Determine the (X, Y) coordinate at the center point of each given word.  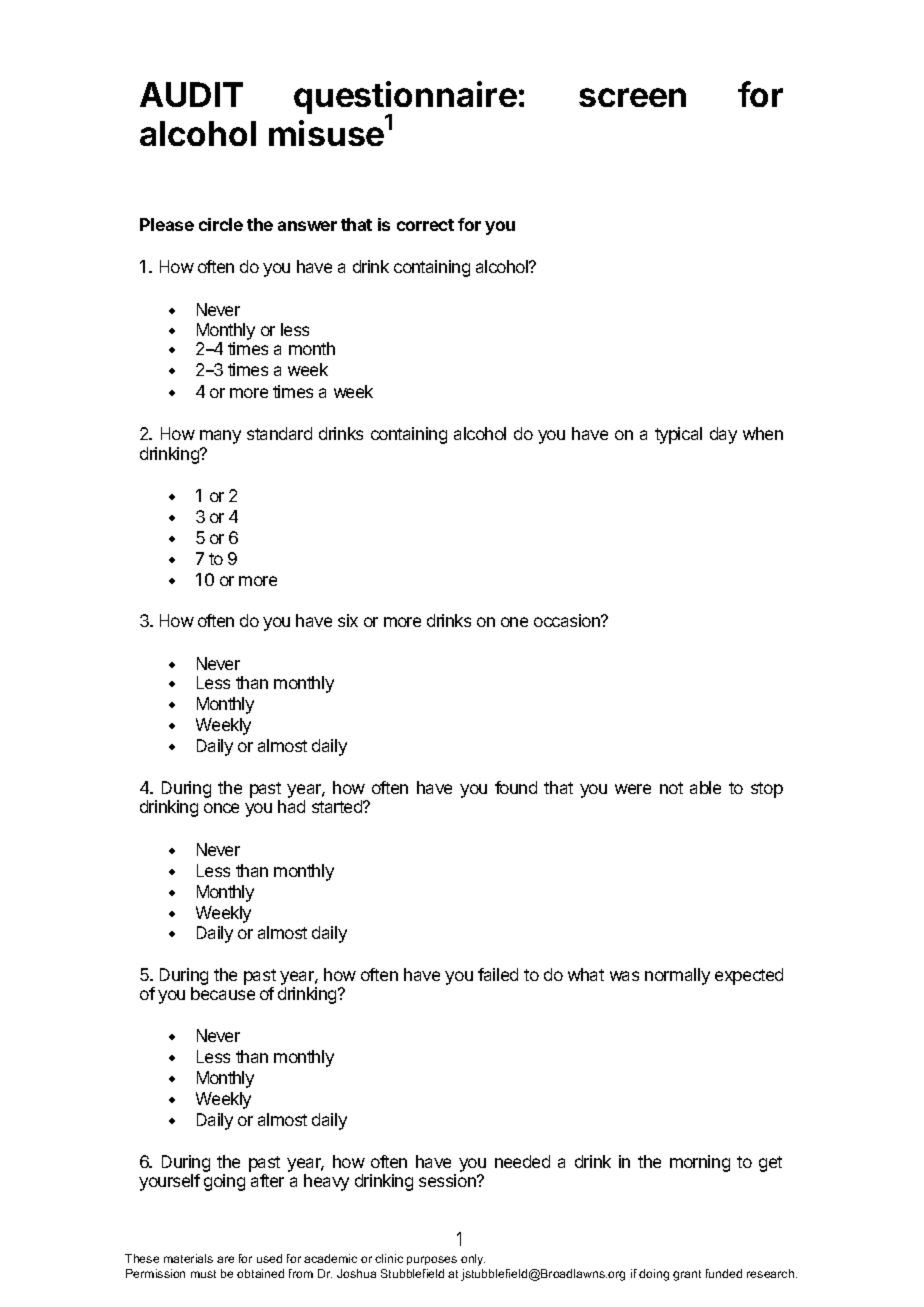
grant (687, 1275)
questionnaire (405, 99)
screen (632, 97)
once (221, 808)
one (514, 622)
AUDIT (191, 94)
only (473, 1260)
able (705, 787)
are (225, 1259)
